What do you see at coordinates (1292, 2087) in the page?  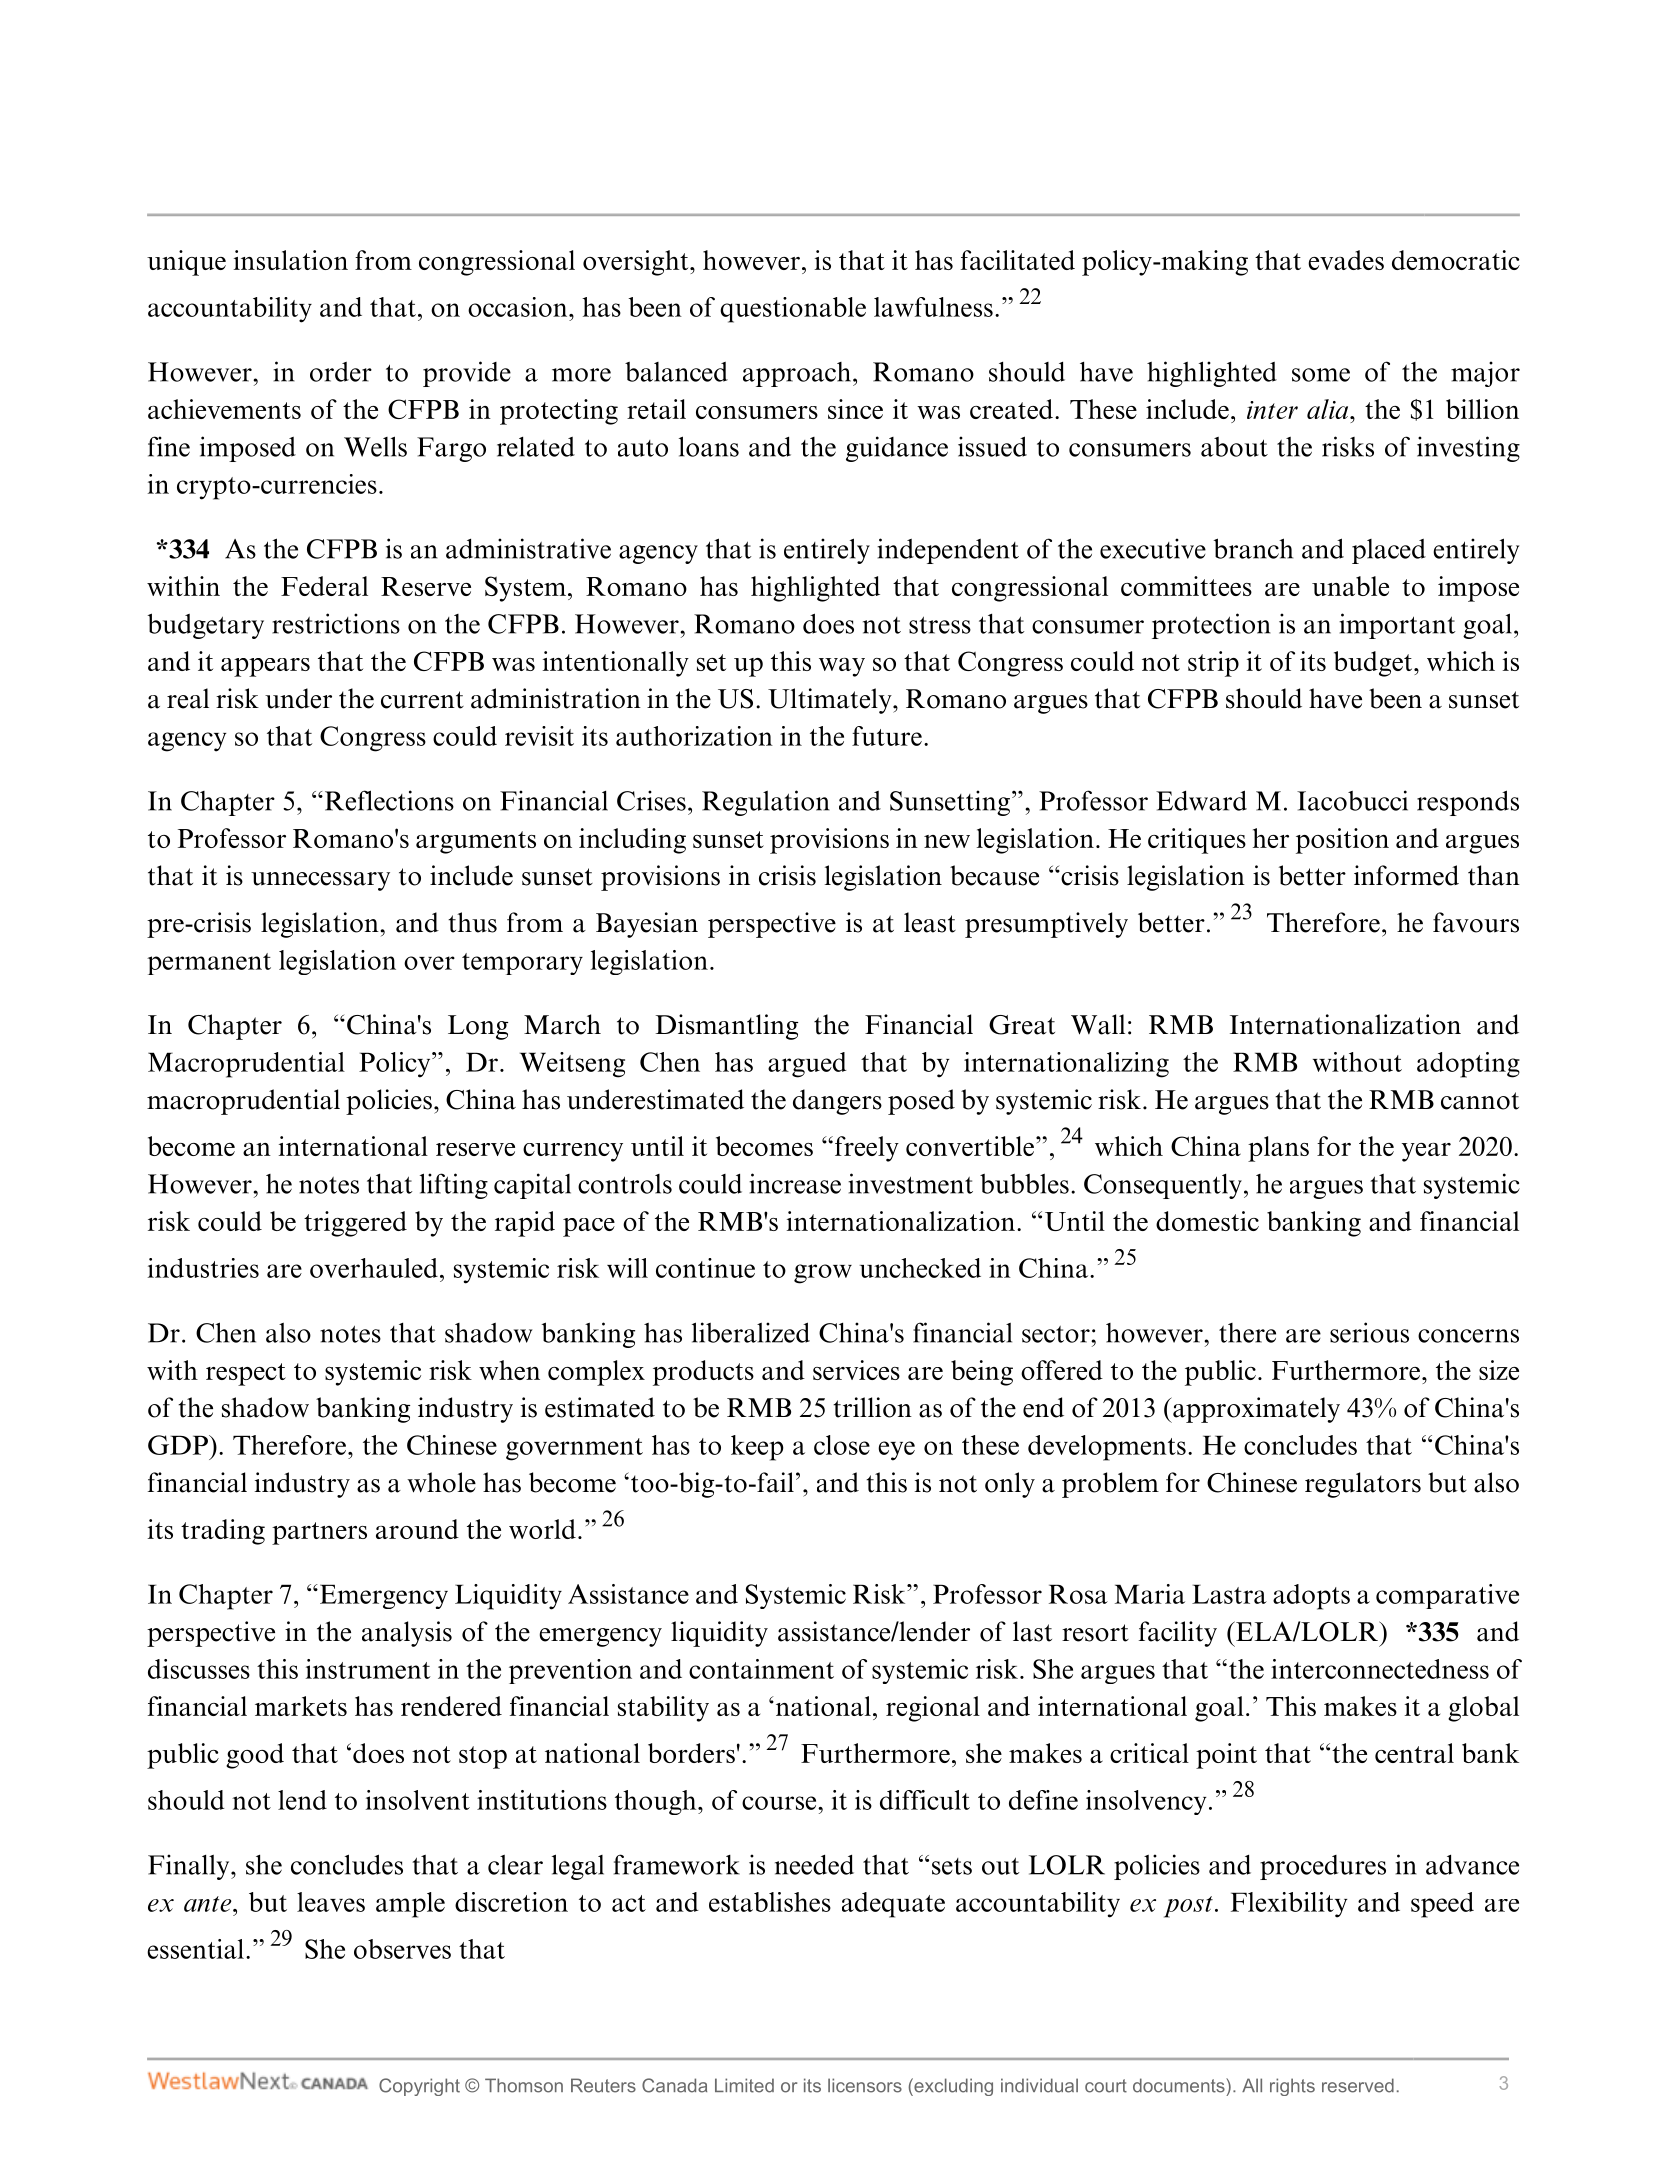 I see `rights` at bounding box center [1292, 2087].
